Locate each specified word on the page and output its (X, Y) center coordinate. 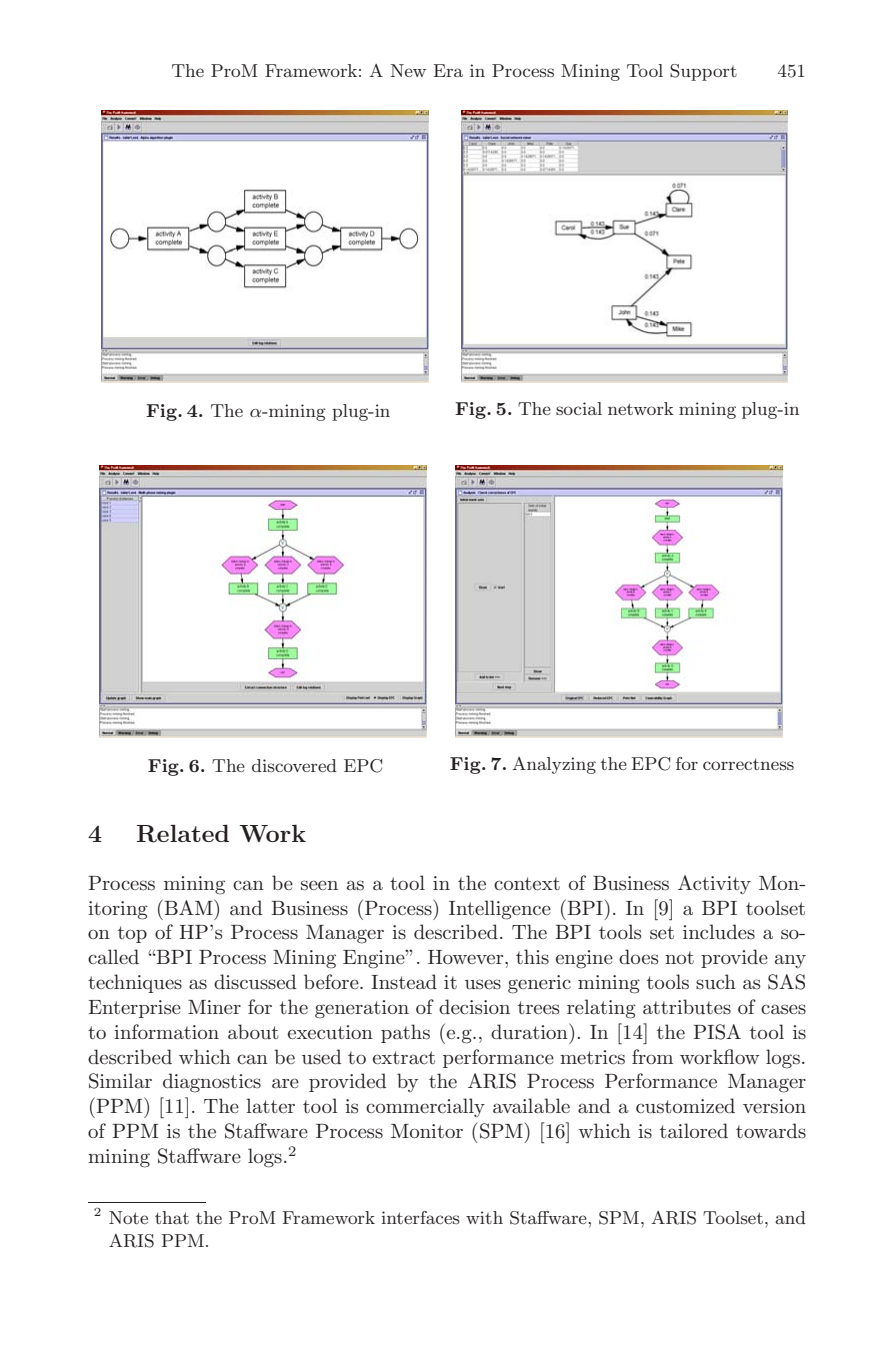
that (172, 1217)
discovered (294, 765)
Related (183, 833)
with (484, 1217)
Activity (714, 884)
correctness (748, 764)
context (527, 883)
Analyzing (554, 765)
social (579, 408)
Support (703, 72)
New (408, 70)
